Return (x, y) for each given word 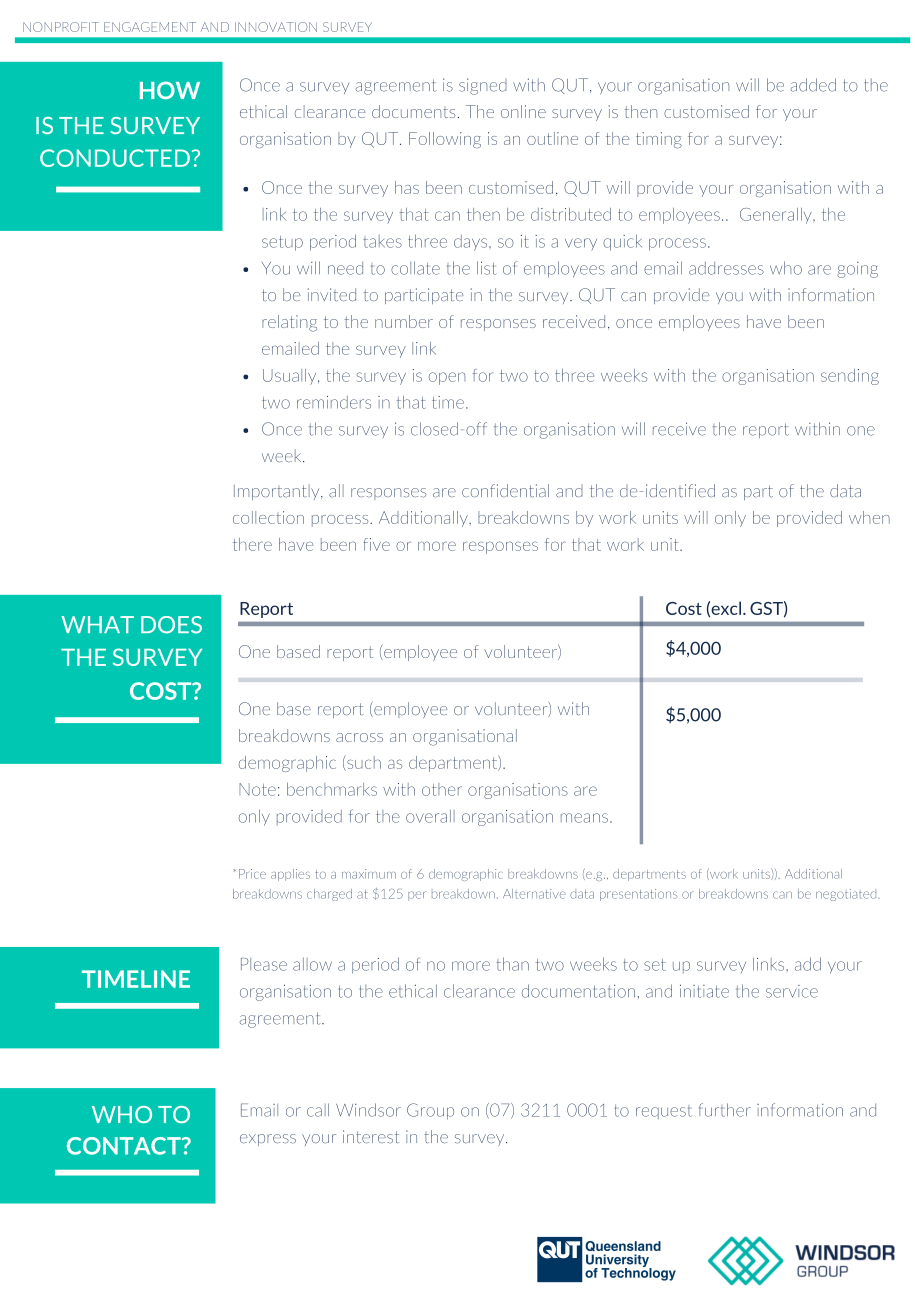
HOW (170, 90)
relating (289, 323)
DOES (171, 625)
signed (483, 86)
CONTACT (125, 1146)
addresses (726, 268)
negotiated (846, 895)
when (869, 517)
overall (430, 816)
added (813, 85)
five (376, 544)
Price (252, 874)
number (404, 321)
